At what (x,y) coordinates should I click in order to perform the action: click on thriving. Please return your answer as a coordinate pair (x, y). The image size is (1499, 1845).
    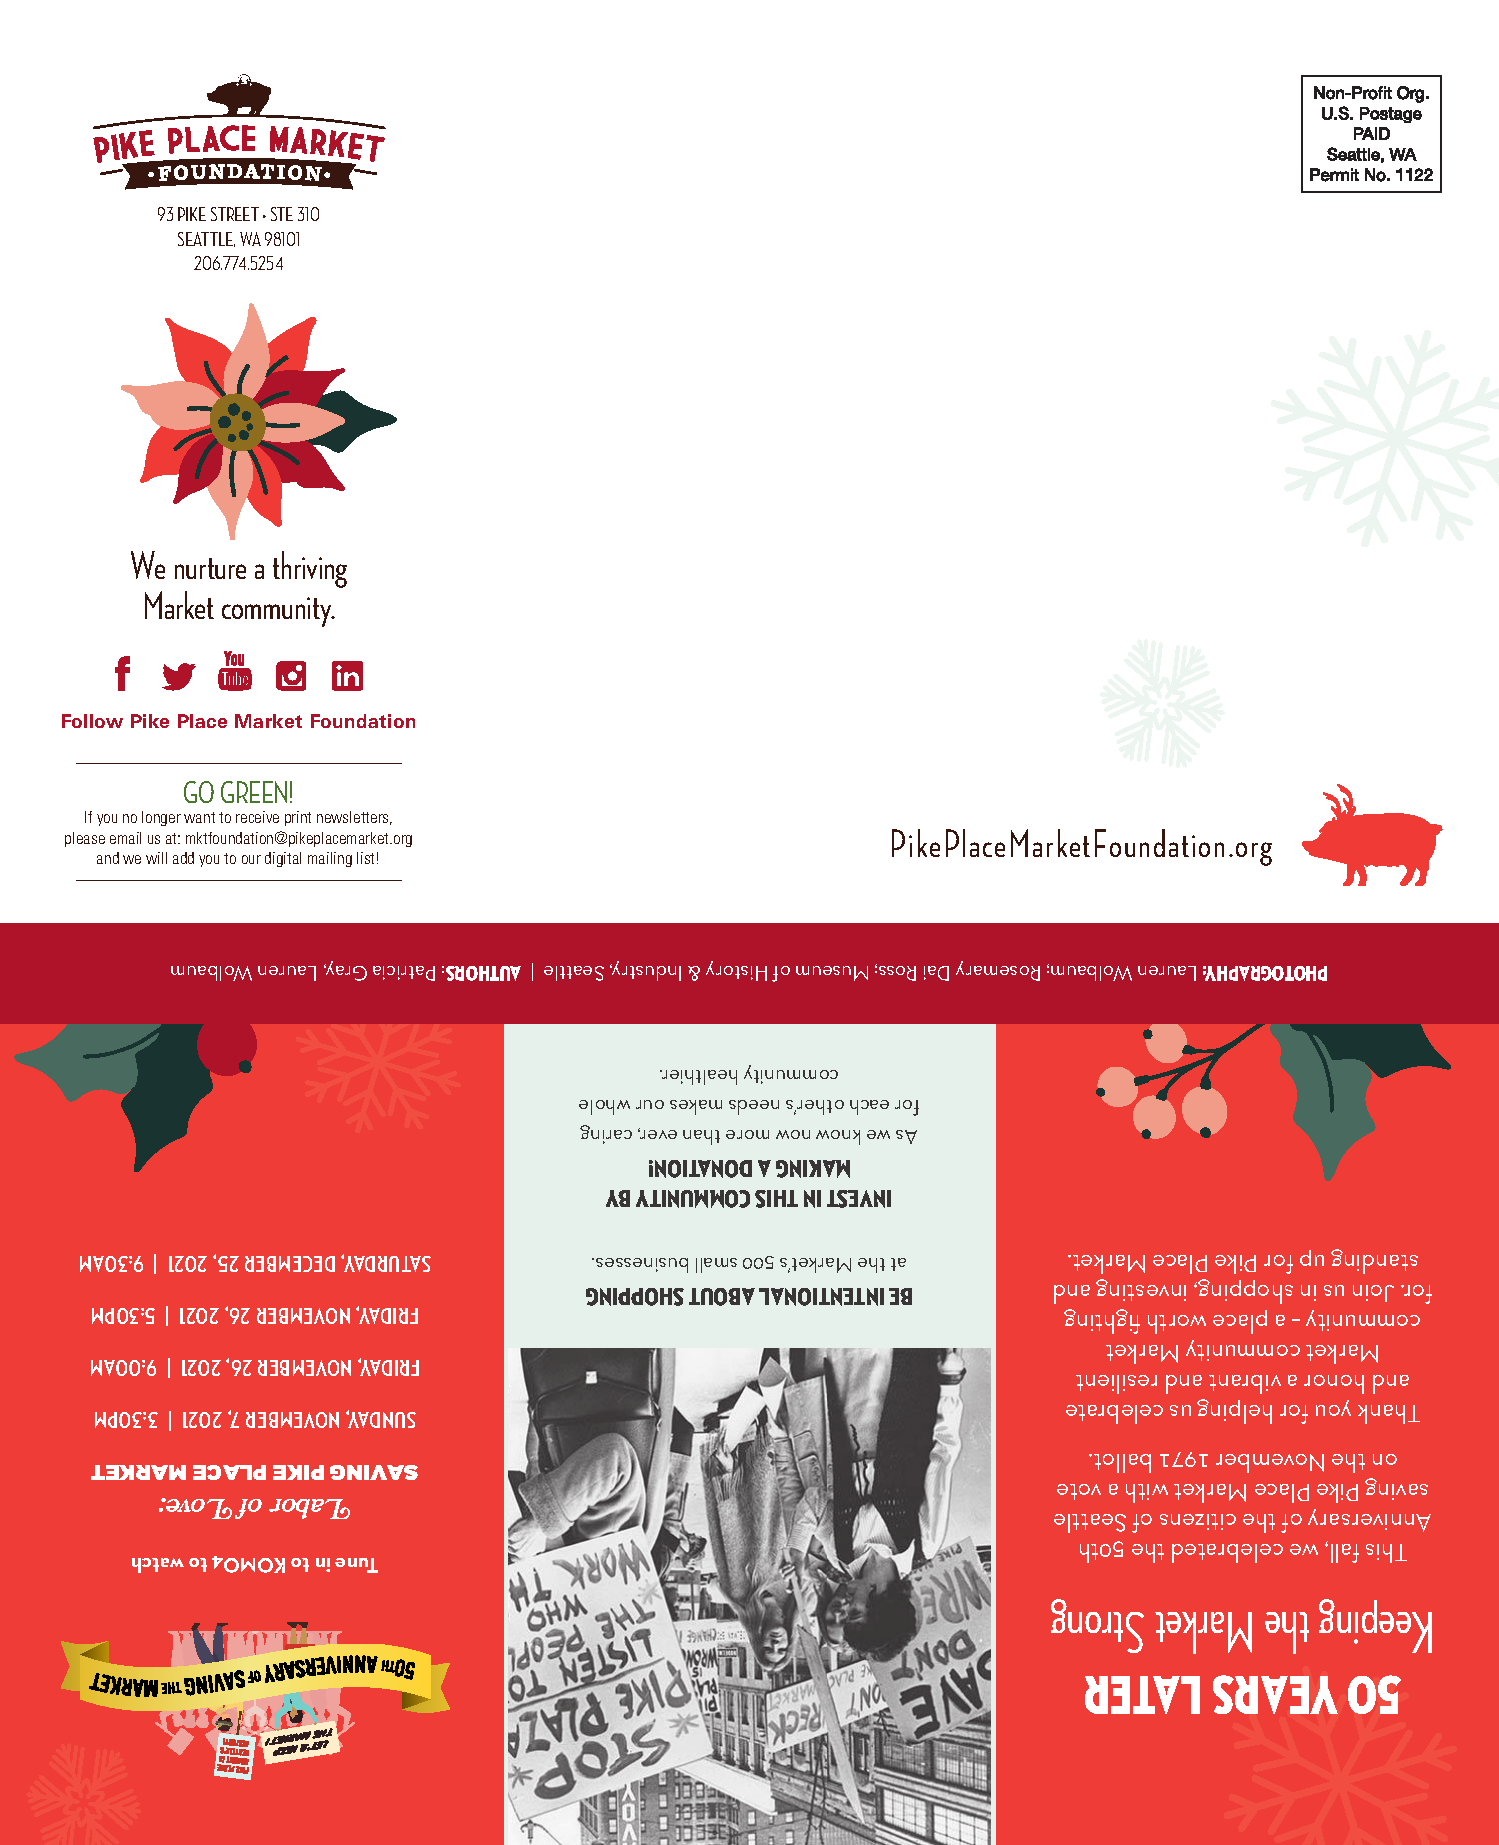
    Looking at the image, I should click on (310, 569).
